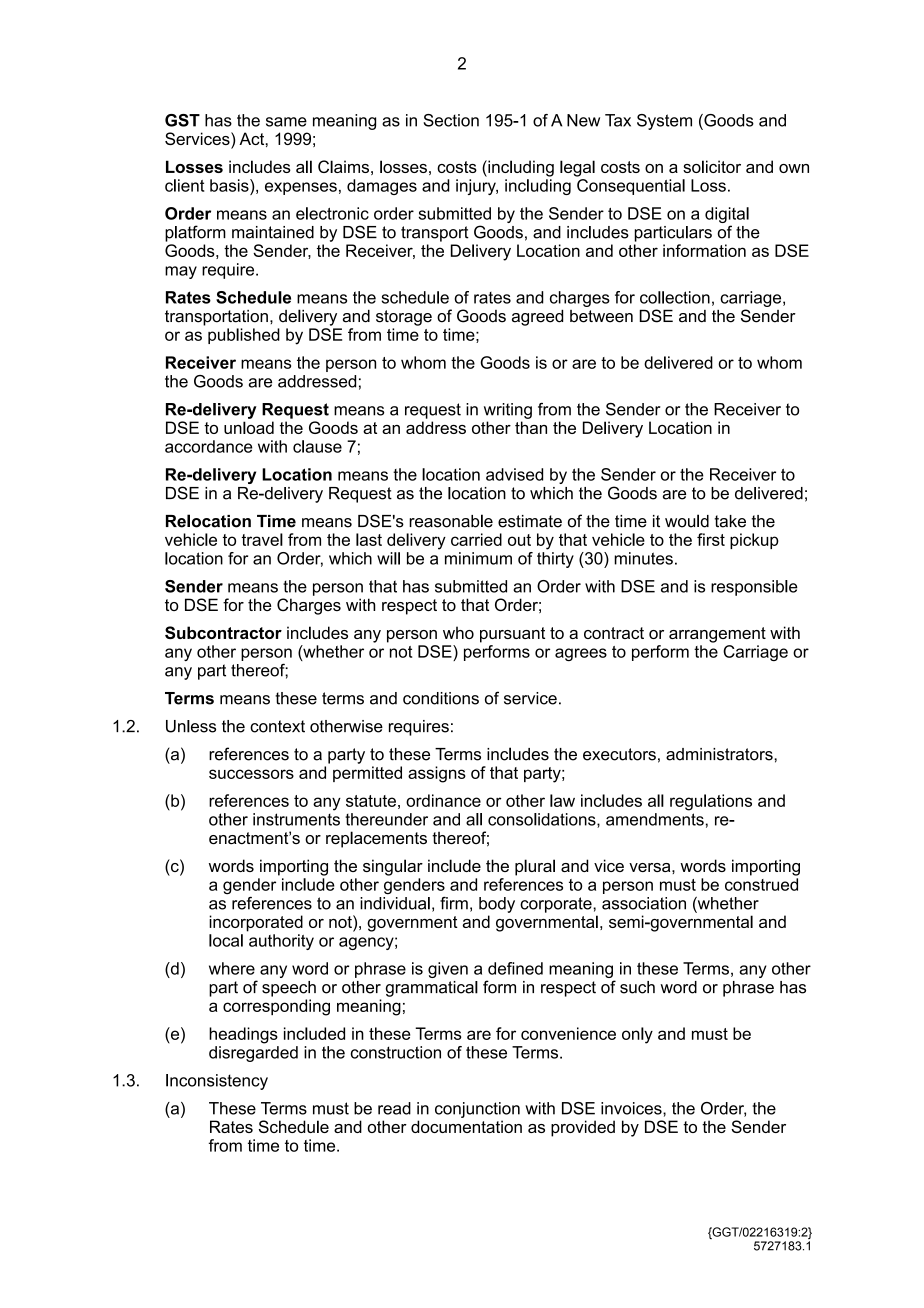 This screenshot has width=924, height=1308. Describe the element at coordinates (217, 1082) in the screenshot. I see `Inconsistency` at that location.
